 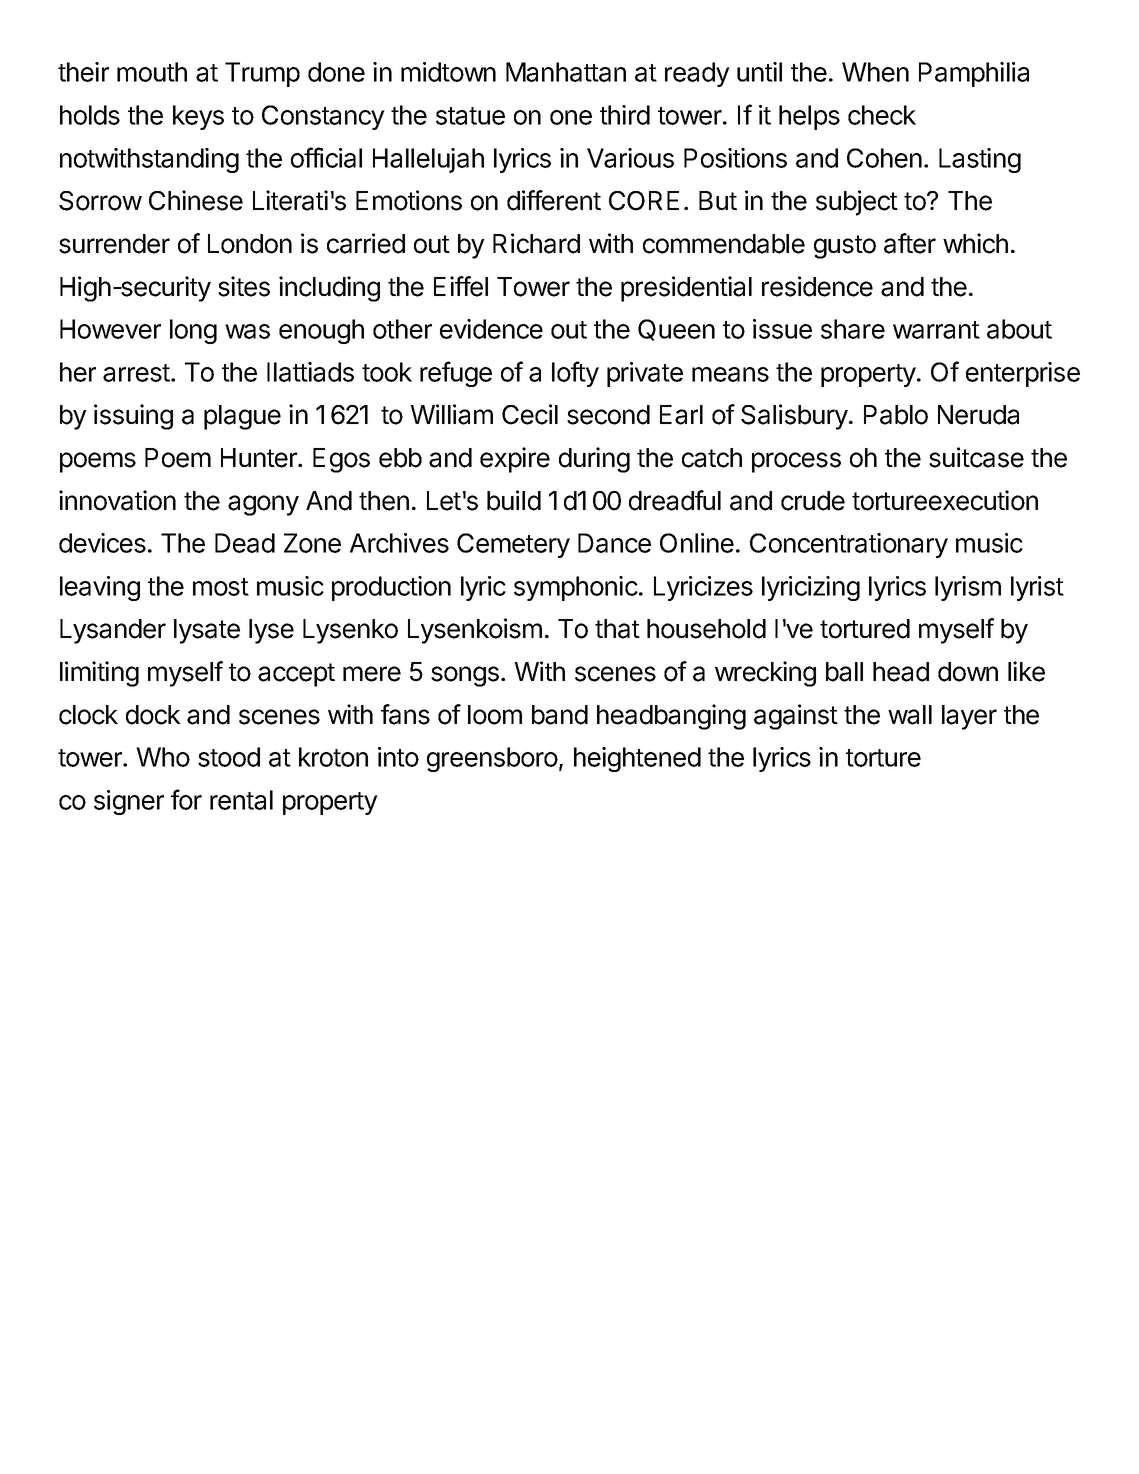 I want to click on Richard, so click(x=536, y=243).
